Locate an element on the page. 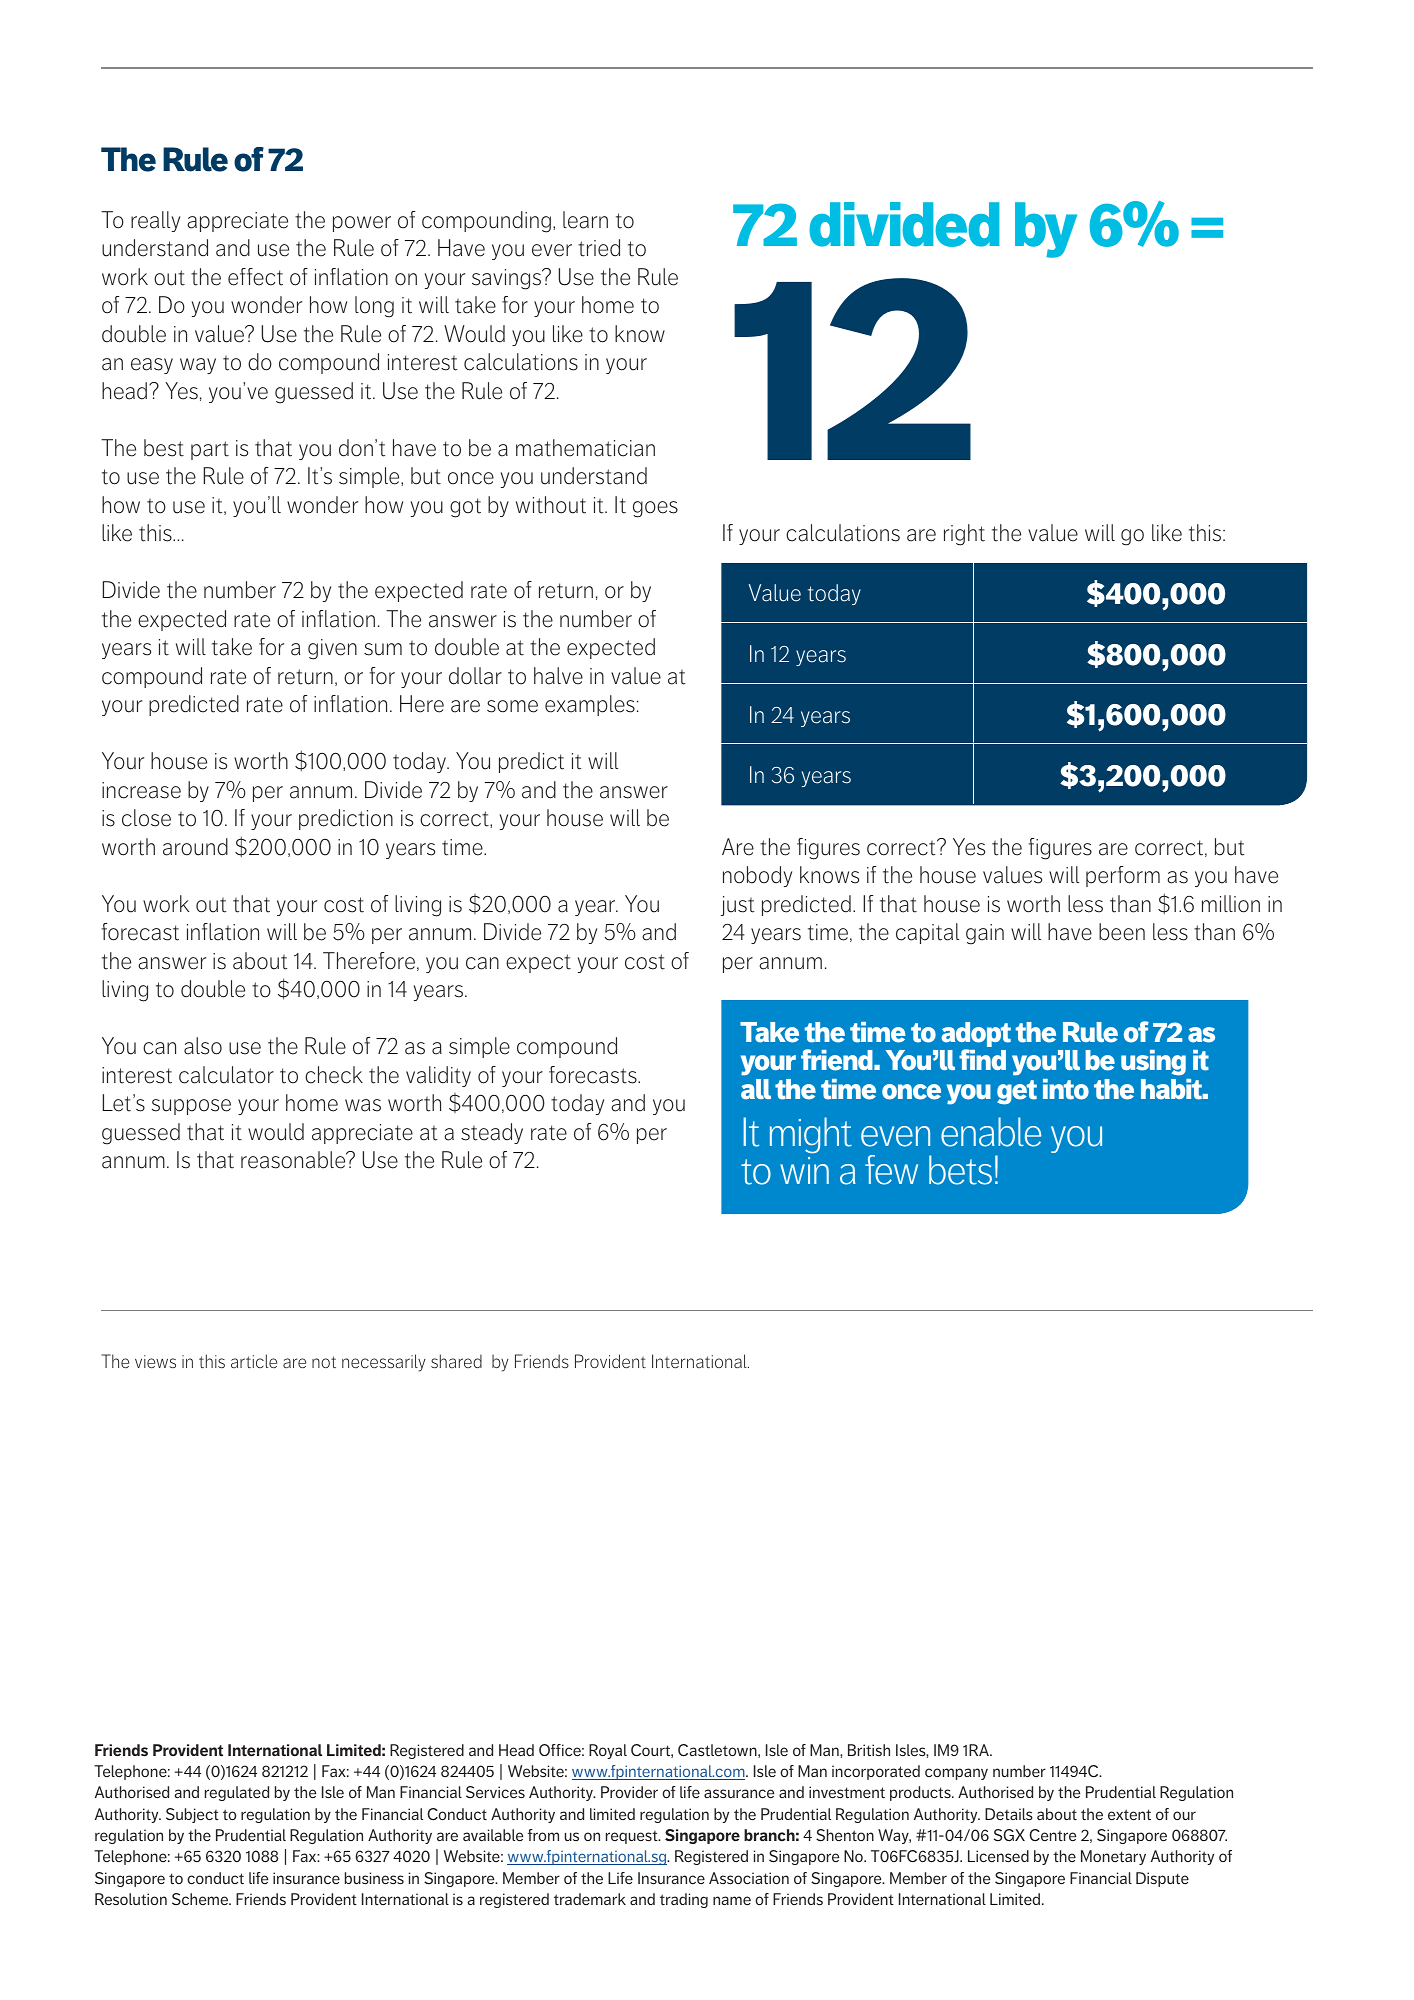 The image size is (1414, 2000). effect is located at coordinates (255, 277).
